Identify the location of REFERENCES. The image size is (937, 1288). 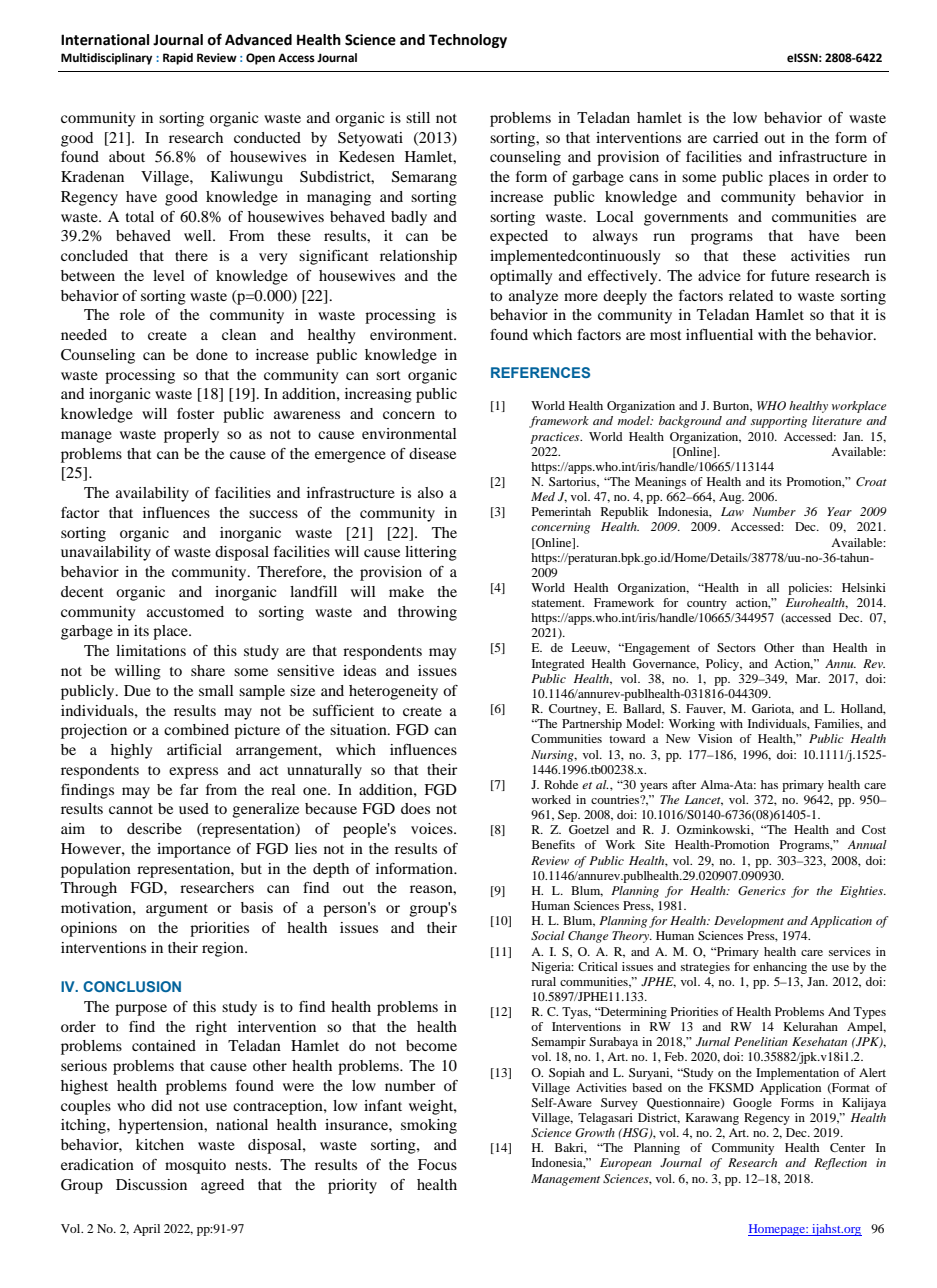
(540, 372).
